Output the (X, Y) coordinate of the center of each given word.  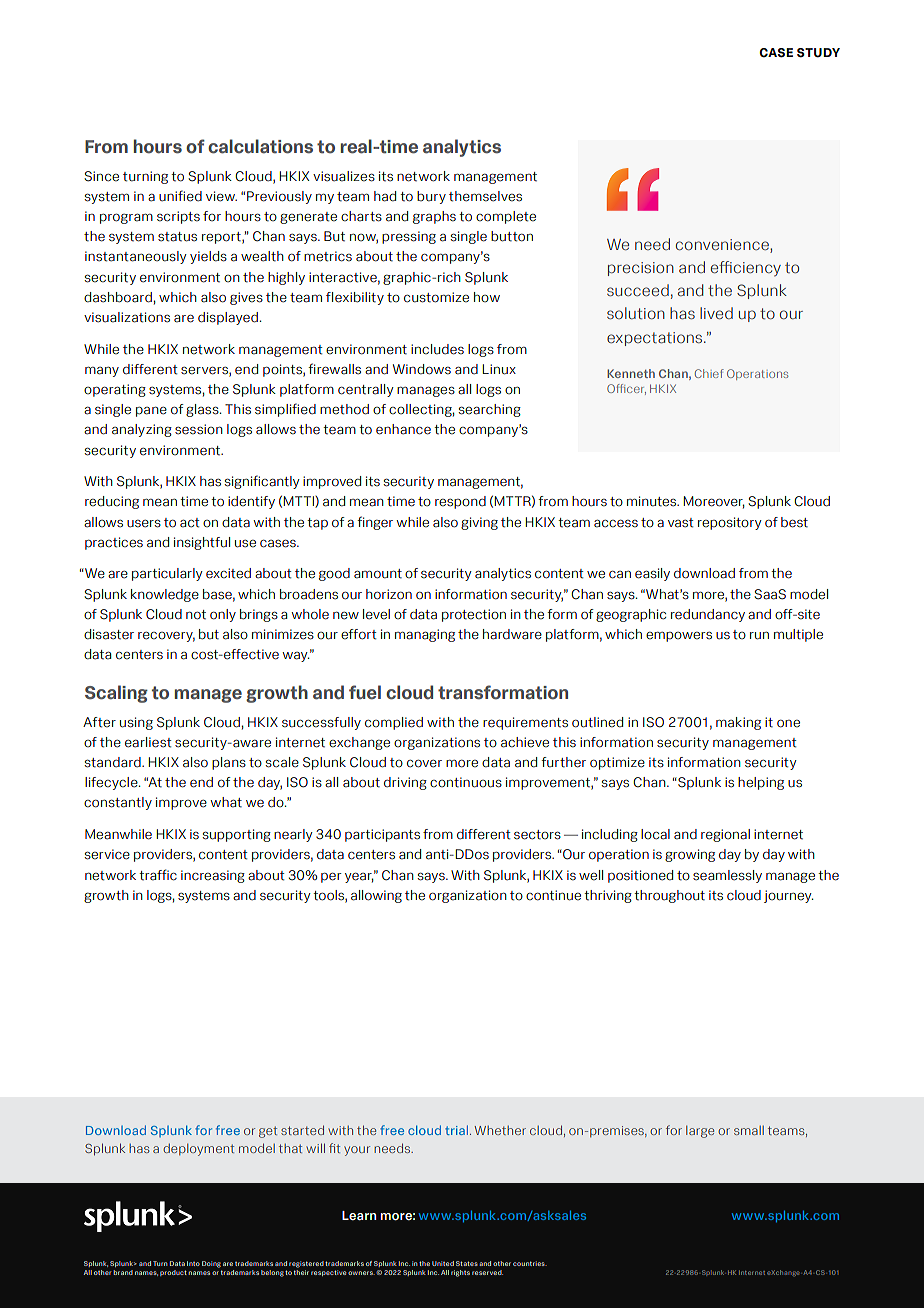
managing (425, 635)
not (196, 615)
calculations (260, 146)
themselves (485, 196)
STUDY (818, 53)
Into (193, 1263)
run (759, 636)
